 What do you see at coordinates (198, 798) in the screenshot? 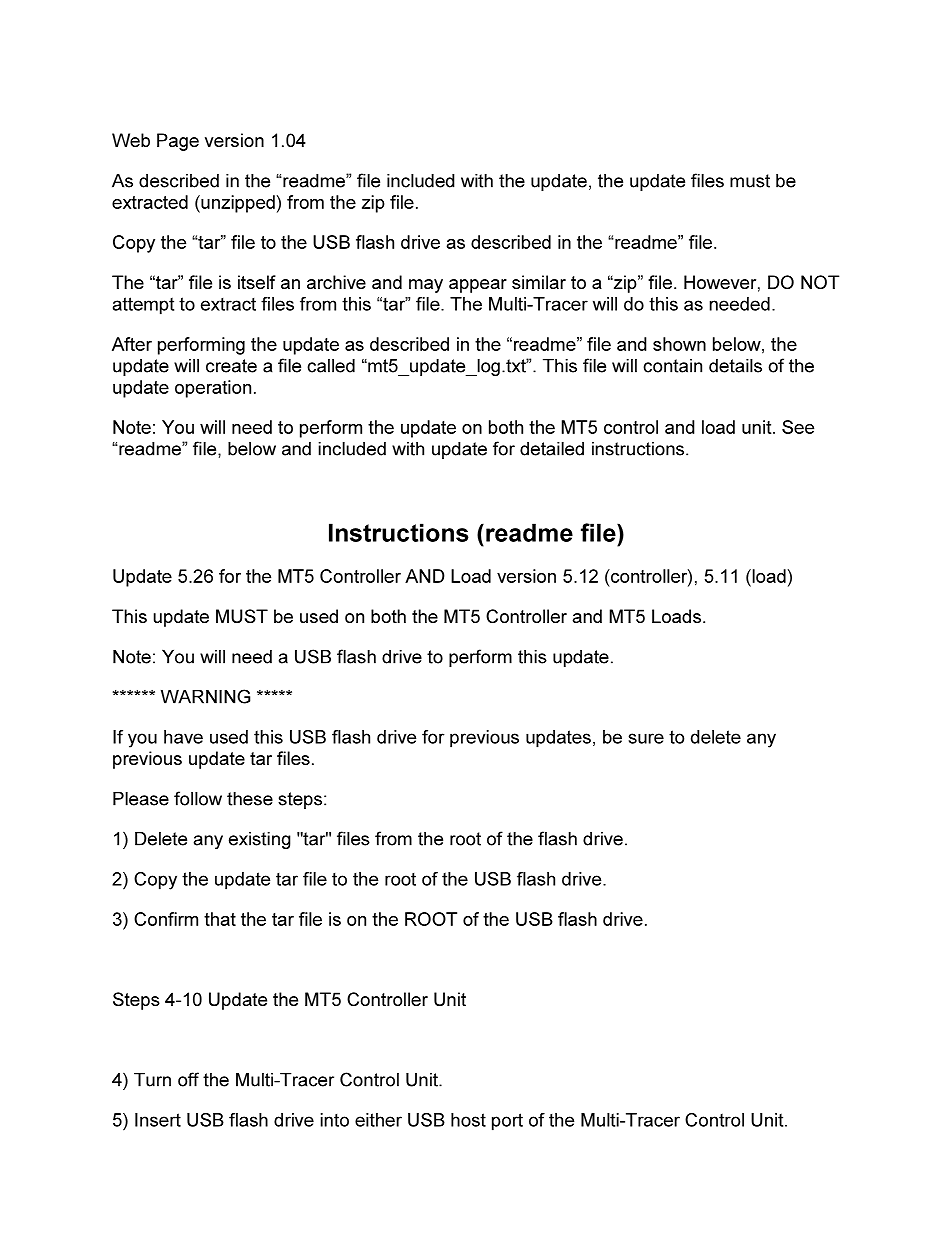
I see `follow` at bounding box center [198, 798].
